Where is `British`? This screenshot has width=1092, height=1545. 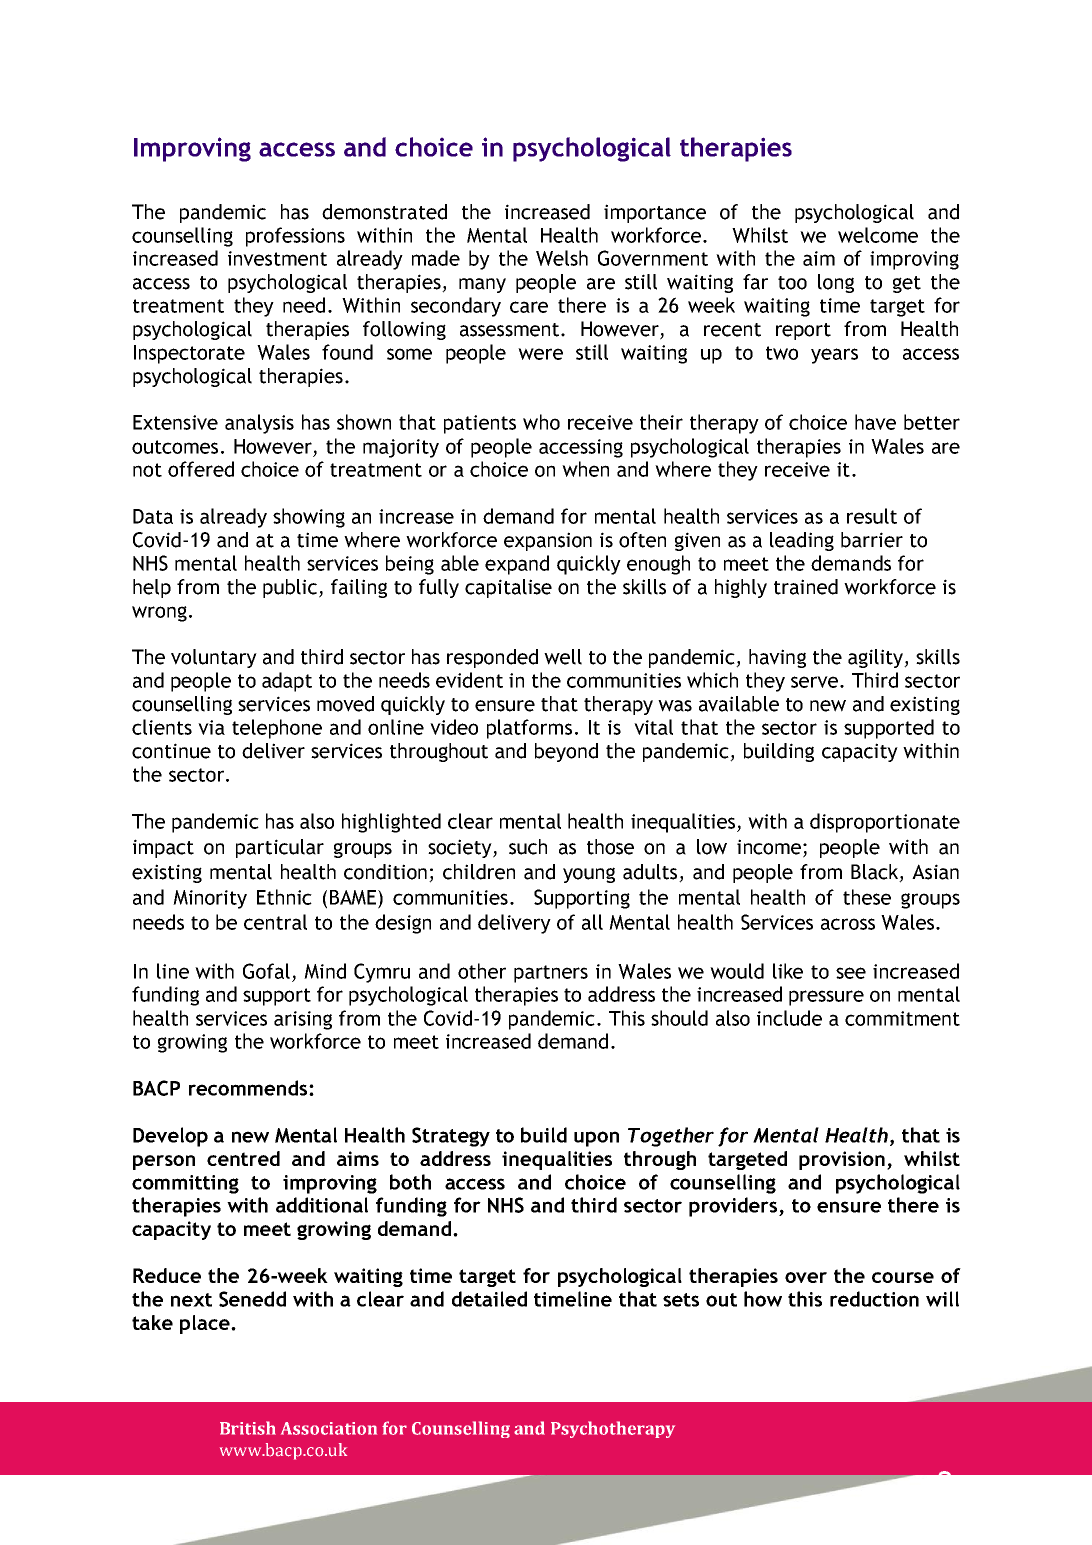
British is located at coordinates (248, 1428).
